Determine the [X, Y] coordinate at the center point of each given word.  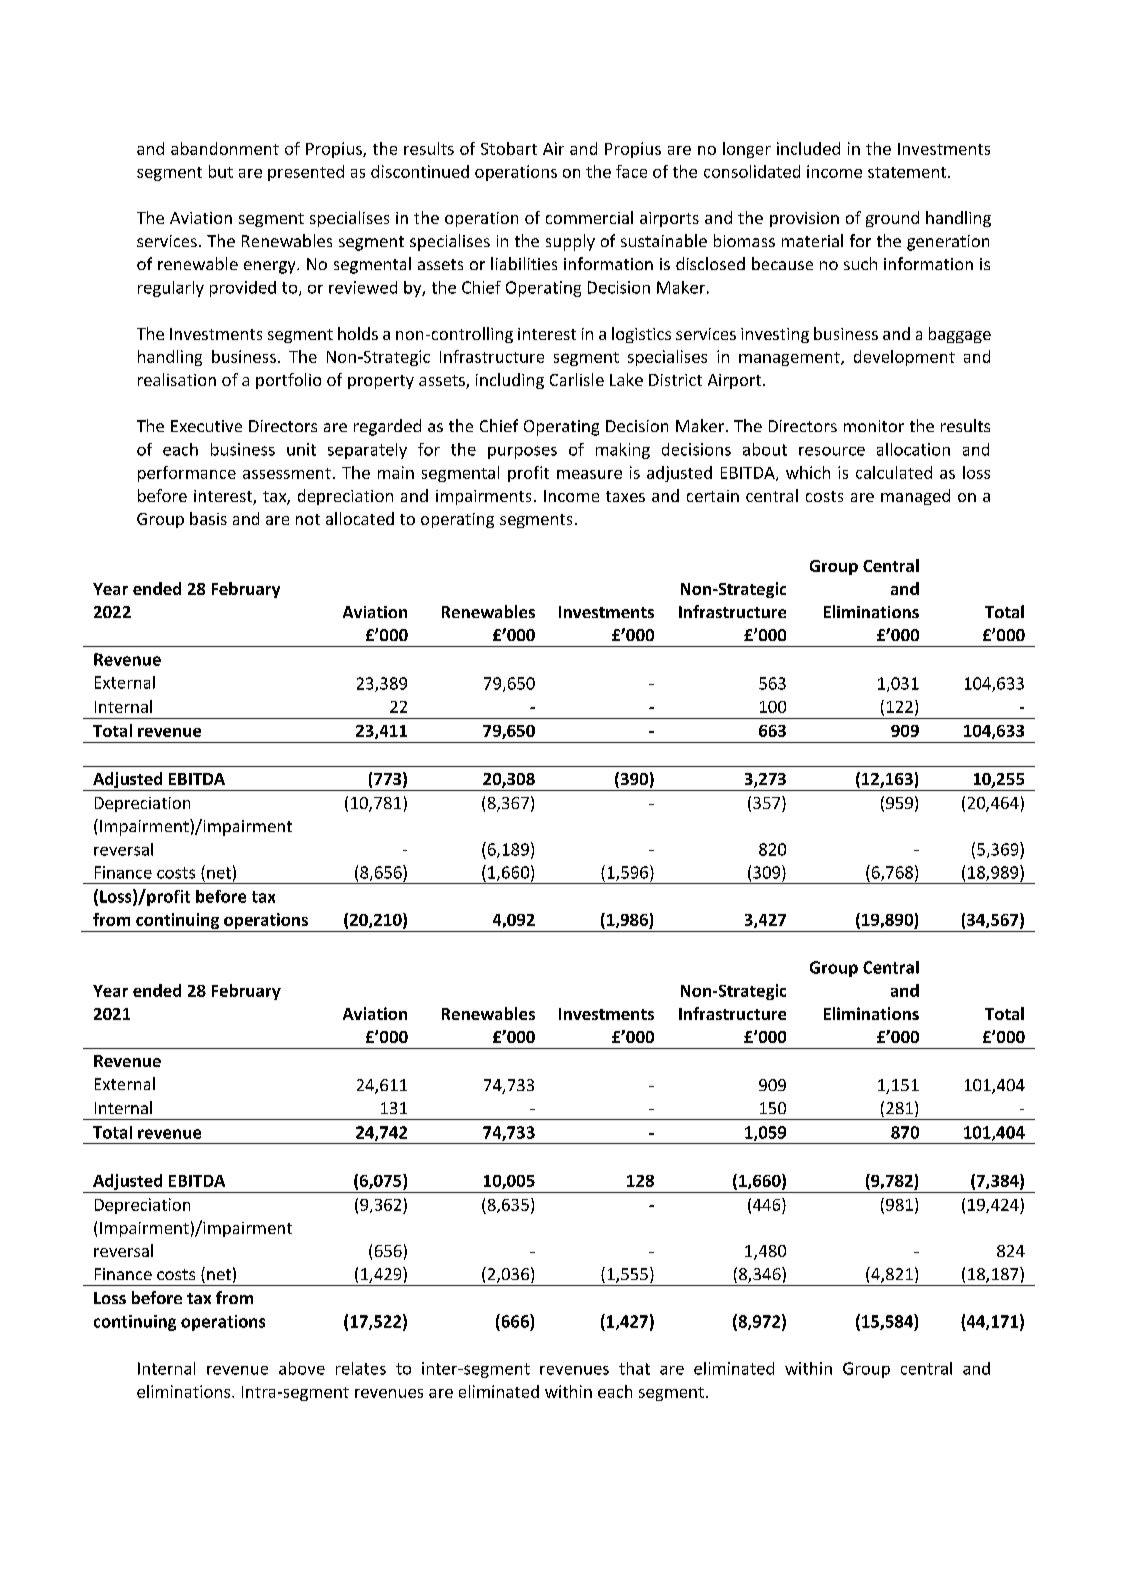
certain [713, 496]
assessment [287, 473]
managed [915, 497]
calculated [894, 472]
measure [589, 474]
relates [361, 1368]
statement [908, 172]
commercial [589, 217]
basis [208, 518]
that [634, 1368]
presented [306, 173]
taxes [625, 496]
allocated [360, 518]
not [308, 519]
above [302, 1368]
